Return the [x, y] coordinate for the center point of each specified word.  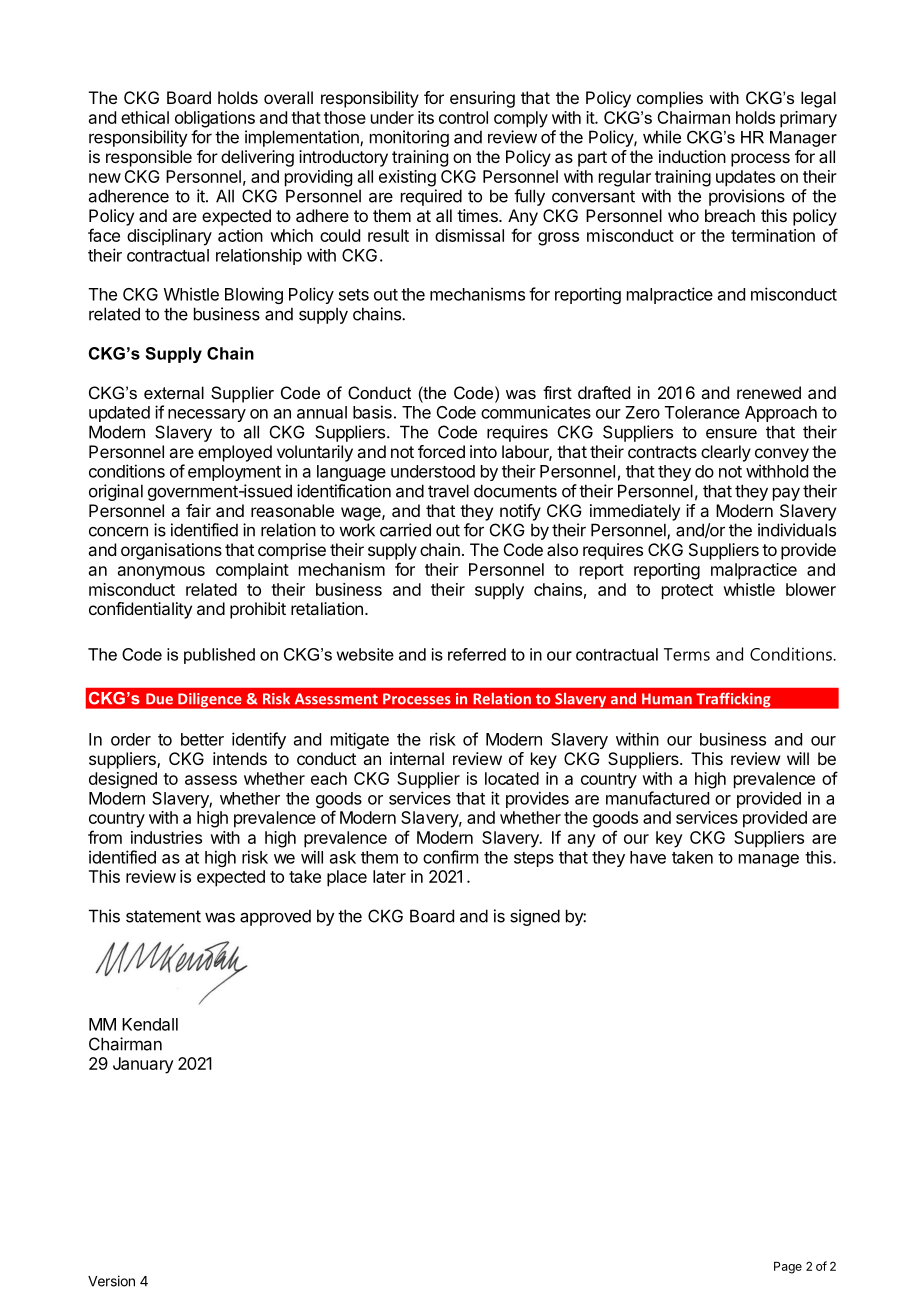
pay [786, 494]
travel [448, 491]
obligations [215, 119]
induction [692, 156]
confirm [450, 857]
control [463, 117]
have [648, 857]
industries [166, 837]
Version [111, 1281]
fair [198, 510]
